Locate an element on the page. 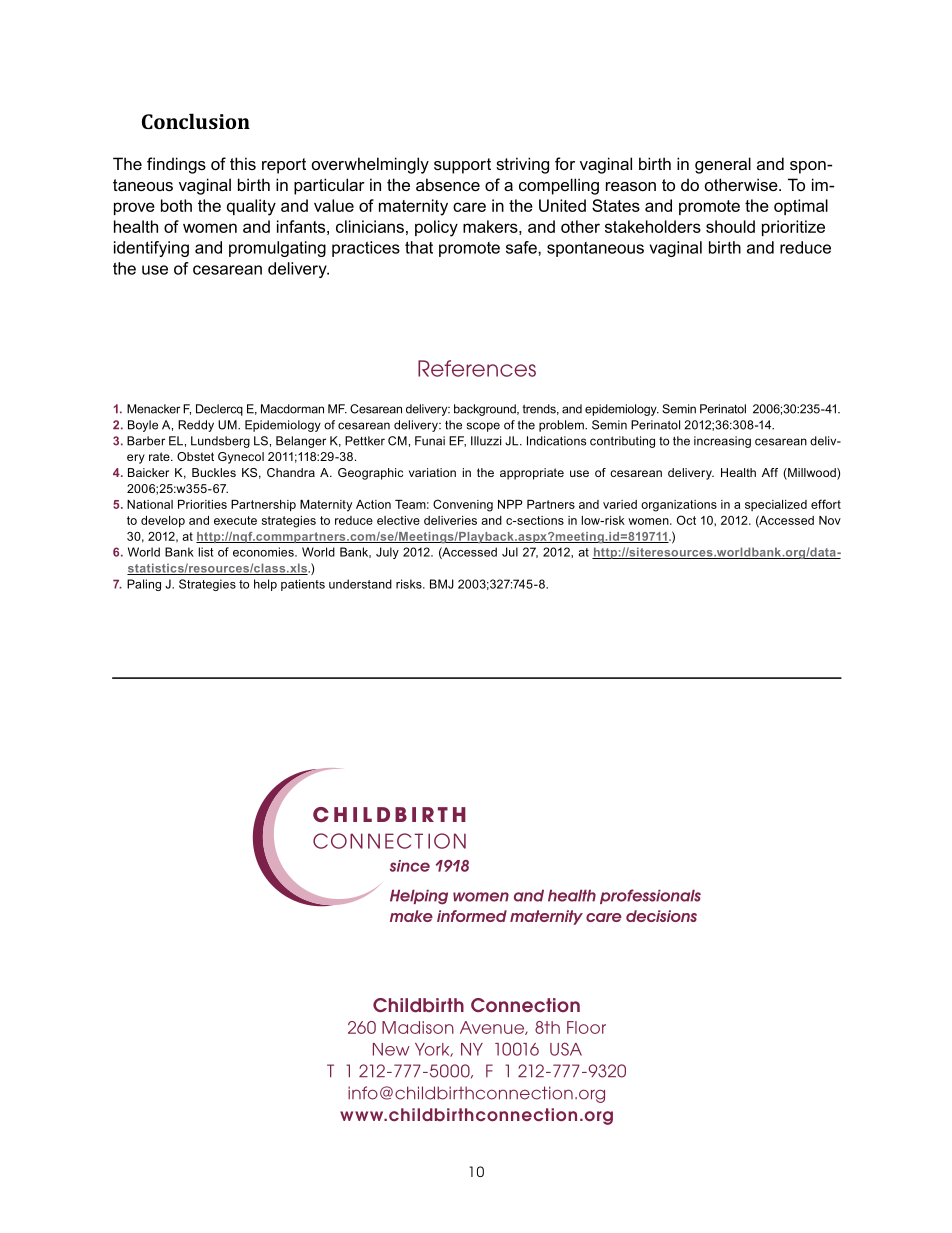  USA is located at coordinates (566, 1049).
